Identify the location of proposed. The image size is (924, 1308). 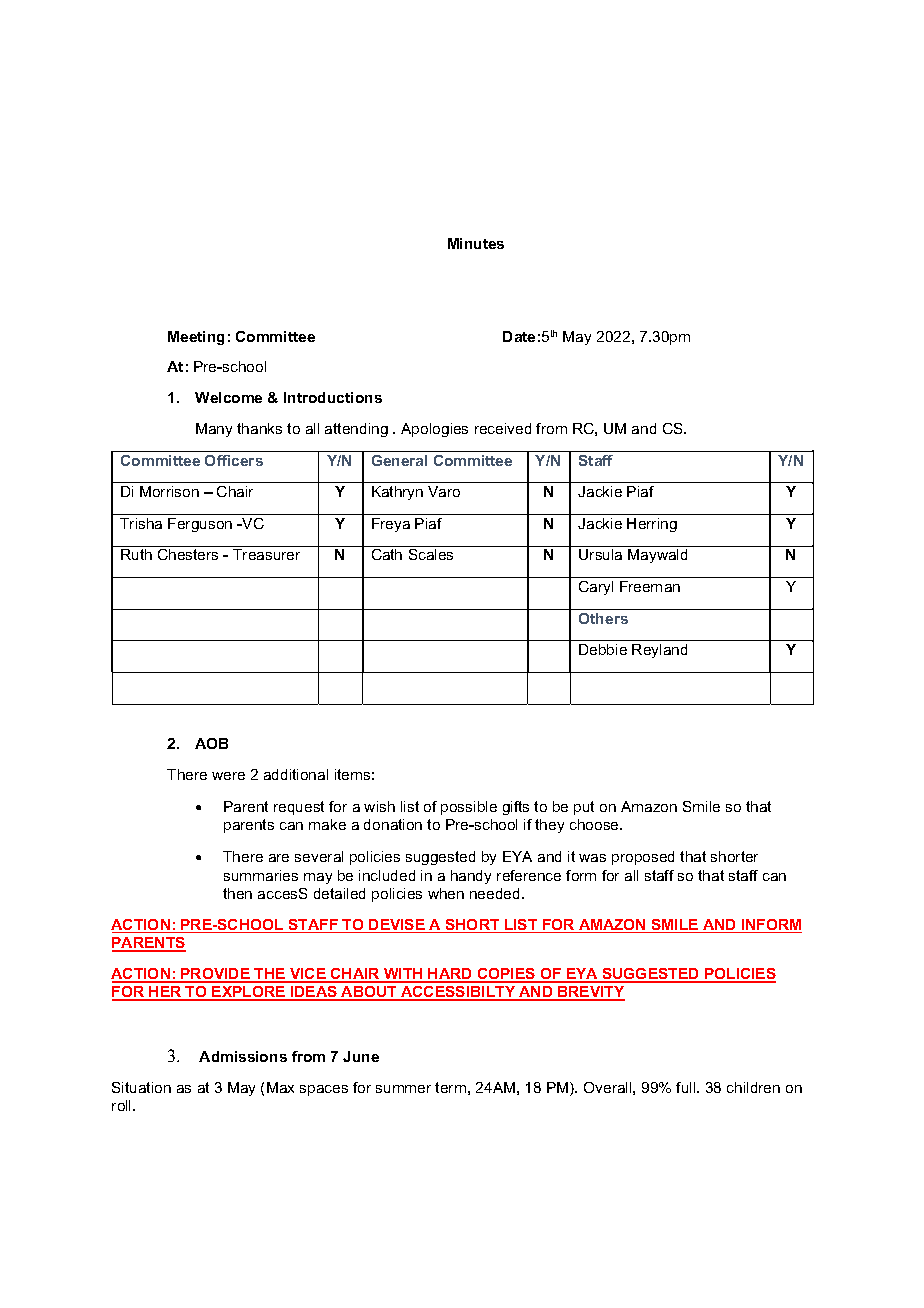
(643, 858).
